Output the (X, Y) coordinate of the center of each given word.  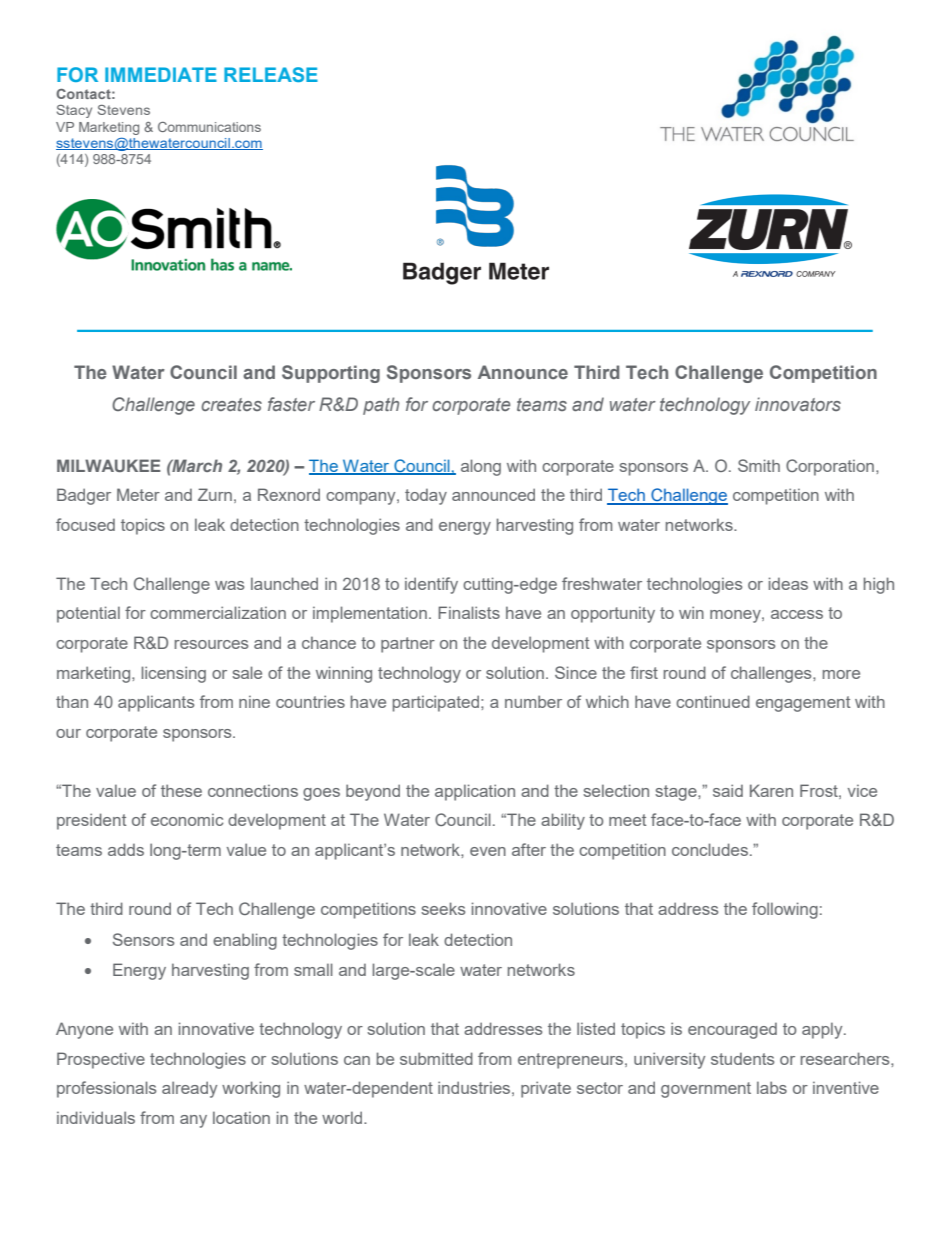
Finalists (469, 612)
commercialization (218, 612)
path (381, 406)
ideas (788, 583)
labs (772, 1087)
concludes (710, 849)
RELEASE (271, 74)
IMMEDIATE (161, 74)
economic (187, 820)
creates (231, 404)
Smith (759, 465)
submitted (436, 1058)
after (529, 849)
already (189, 1089)
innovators (798, 404)
